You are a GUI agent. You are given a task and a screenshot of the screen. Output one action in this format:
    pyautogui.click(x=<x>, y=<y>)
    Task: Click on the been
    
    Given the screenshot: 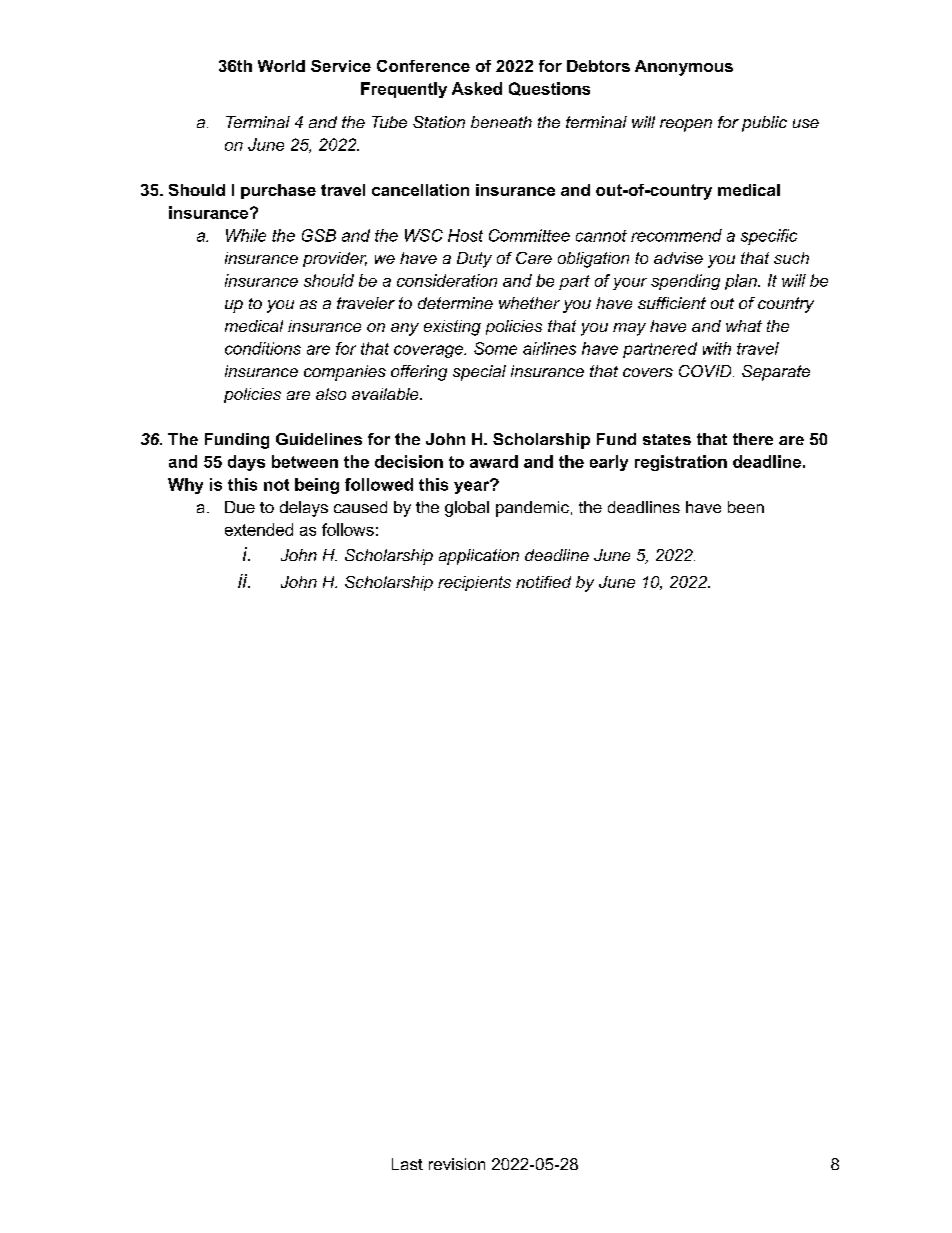 What is the action you would take?
    pyautogui.click(x=746, y=507)
